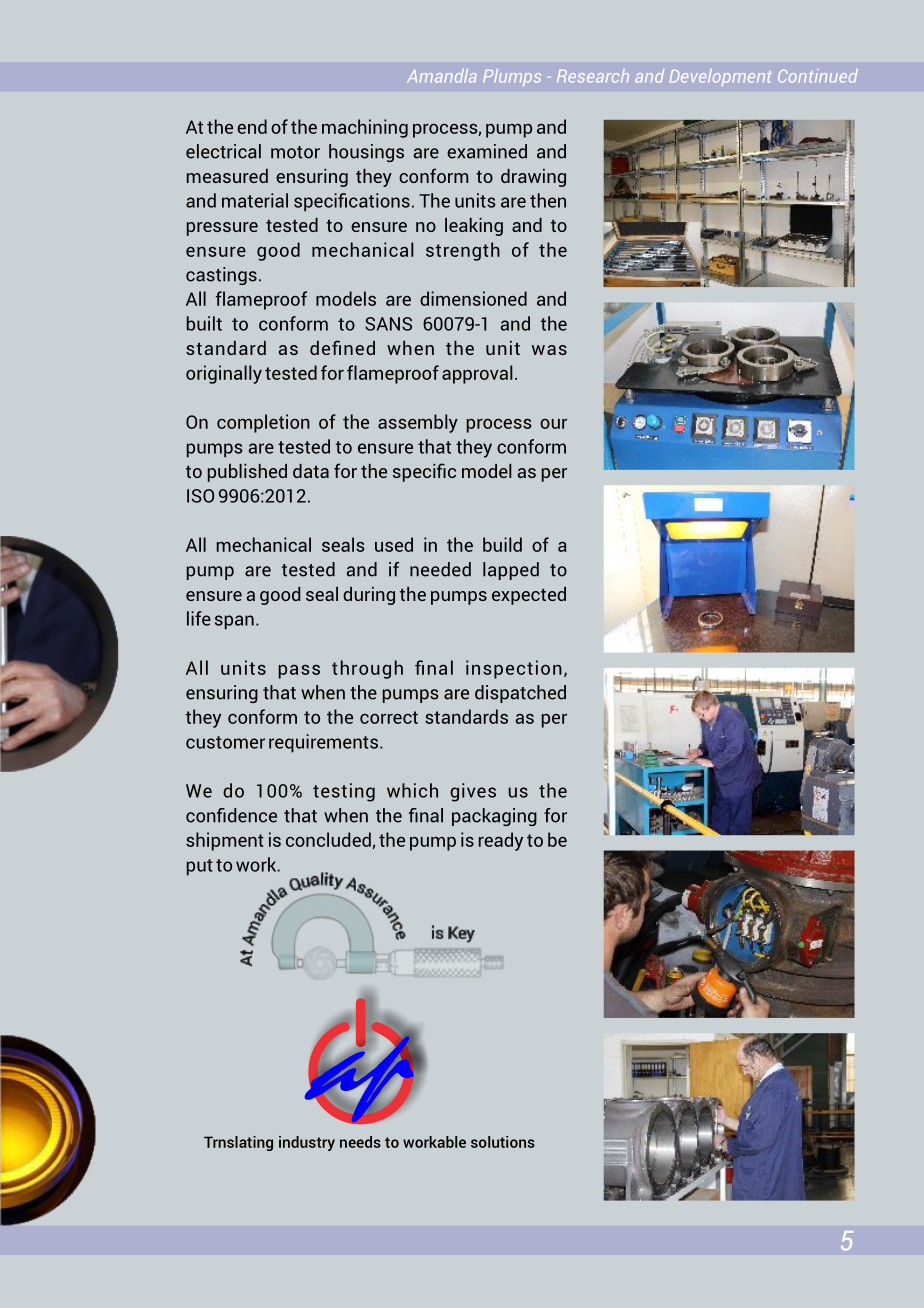 This document has height=1308, width=924. What do you see at coordinates (511, 571) in the document?
I see `lapped` at bounding box center [511, 571].
